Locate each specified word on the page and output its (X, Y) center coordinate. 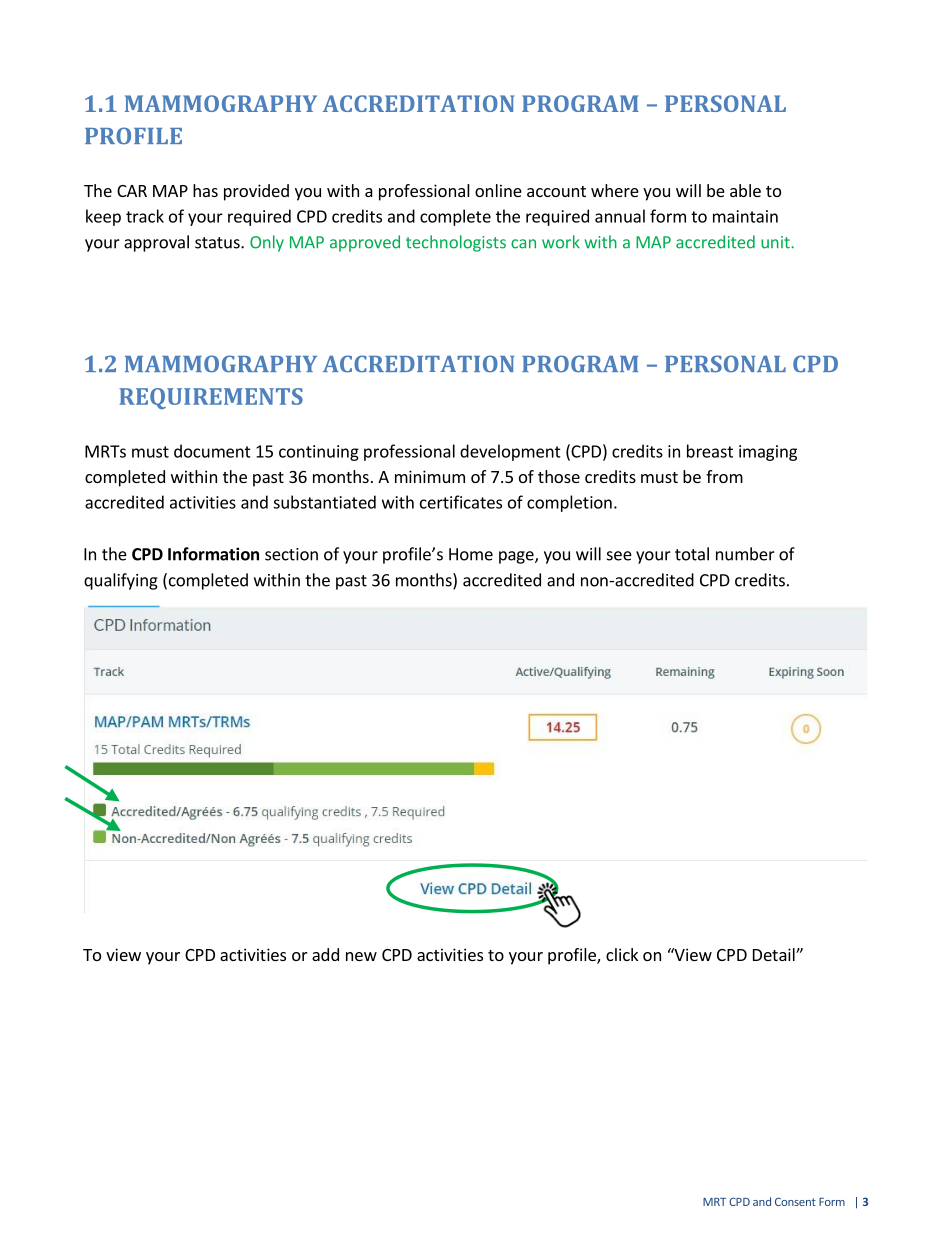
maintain (745, 216)
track (145, 216)
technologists (456, 243)
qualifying (121, 581)
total (692, 554)
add (325, 954)
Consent (795, 1201)
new (361, 956)
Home (471, 554)
